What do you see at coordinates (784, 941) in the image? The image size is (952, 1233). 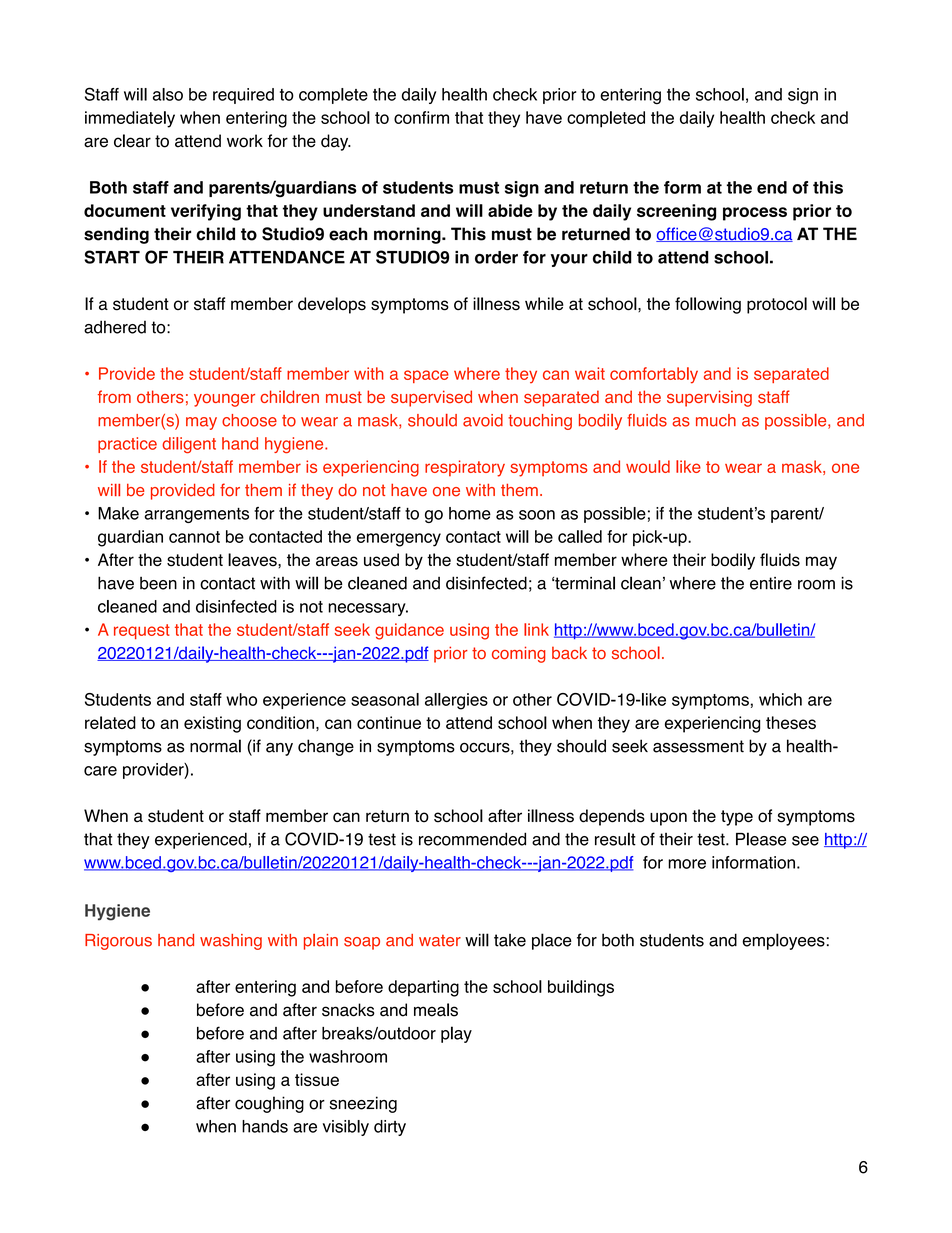 I see `employees` at bounding box center [784, 941].
